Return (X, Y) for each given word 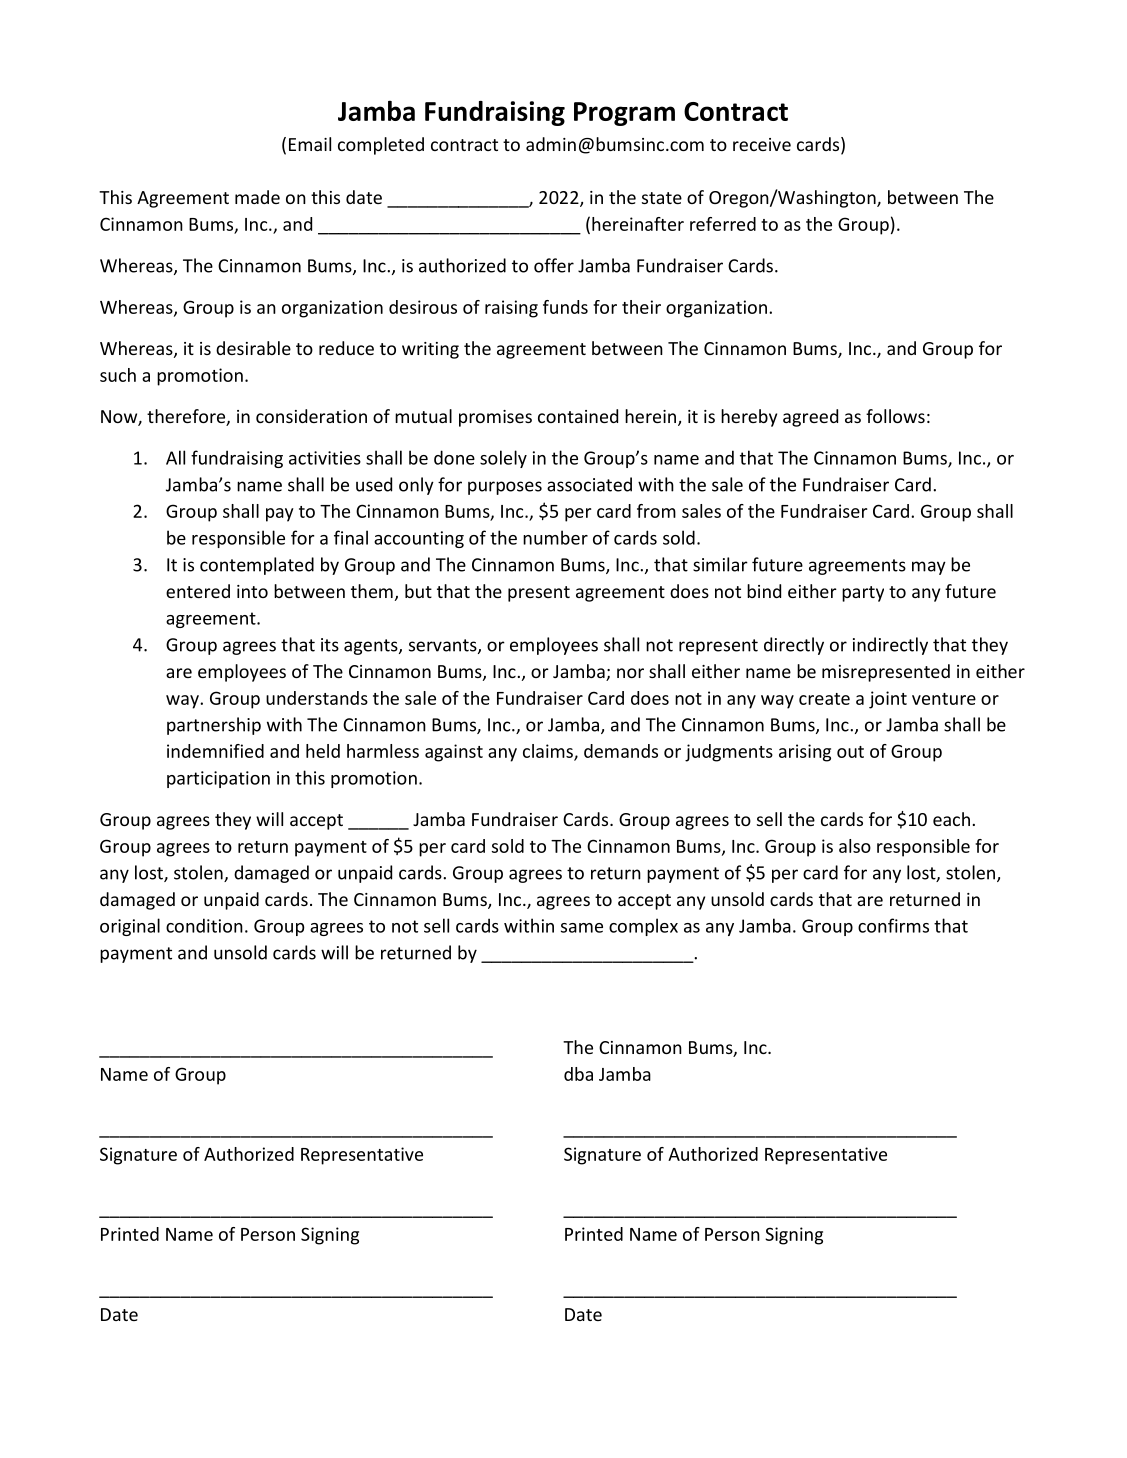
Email (310, 144)
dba (578, 1074)
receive (762, 144)
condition (204, 925)
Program (624, 114)
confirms (893, 925)
